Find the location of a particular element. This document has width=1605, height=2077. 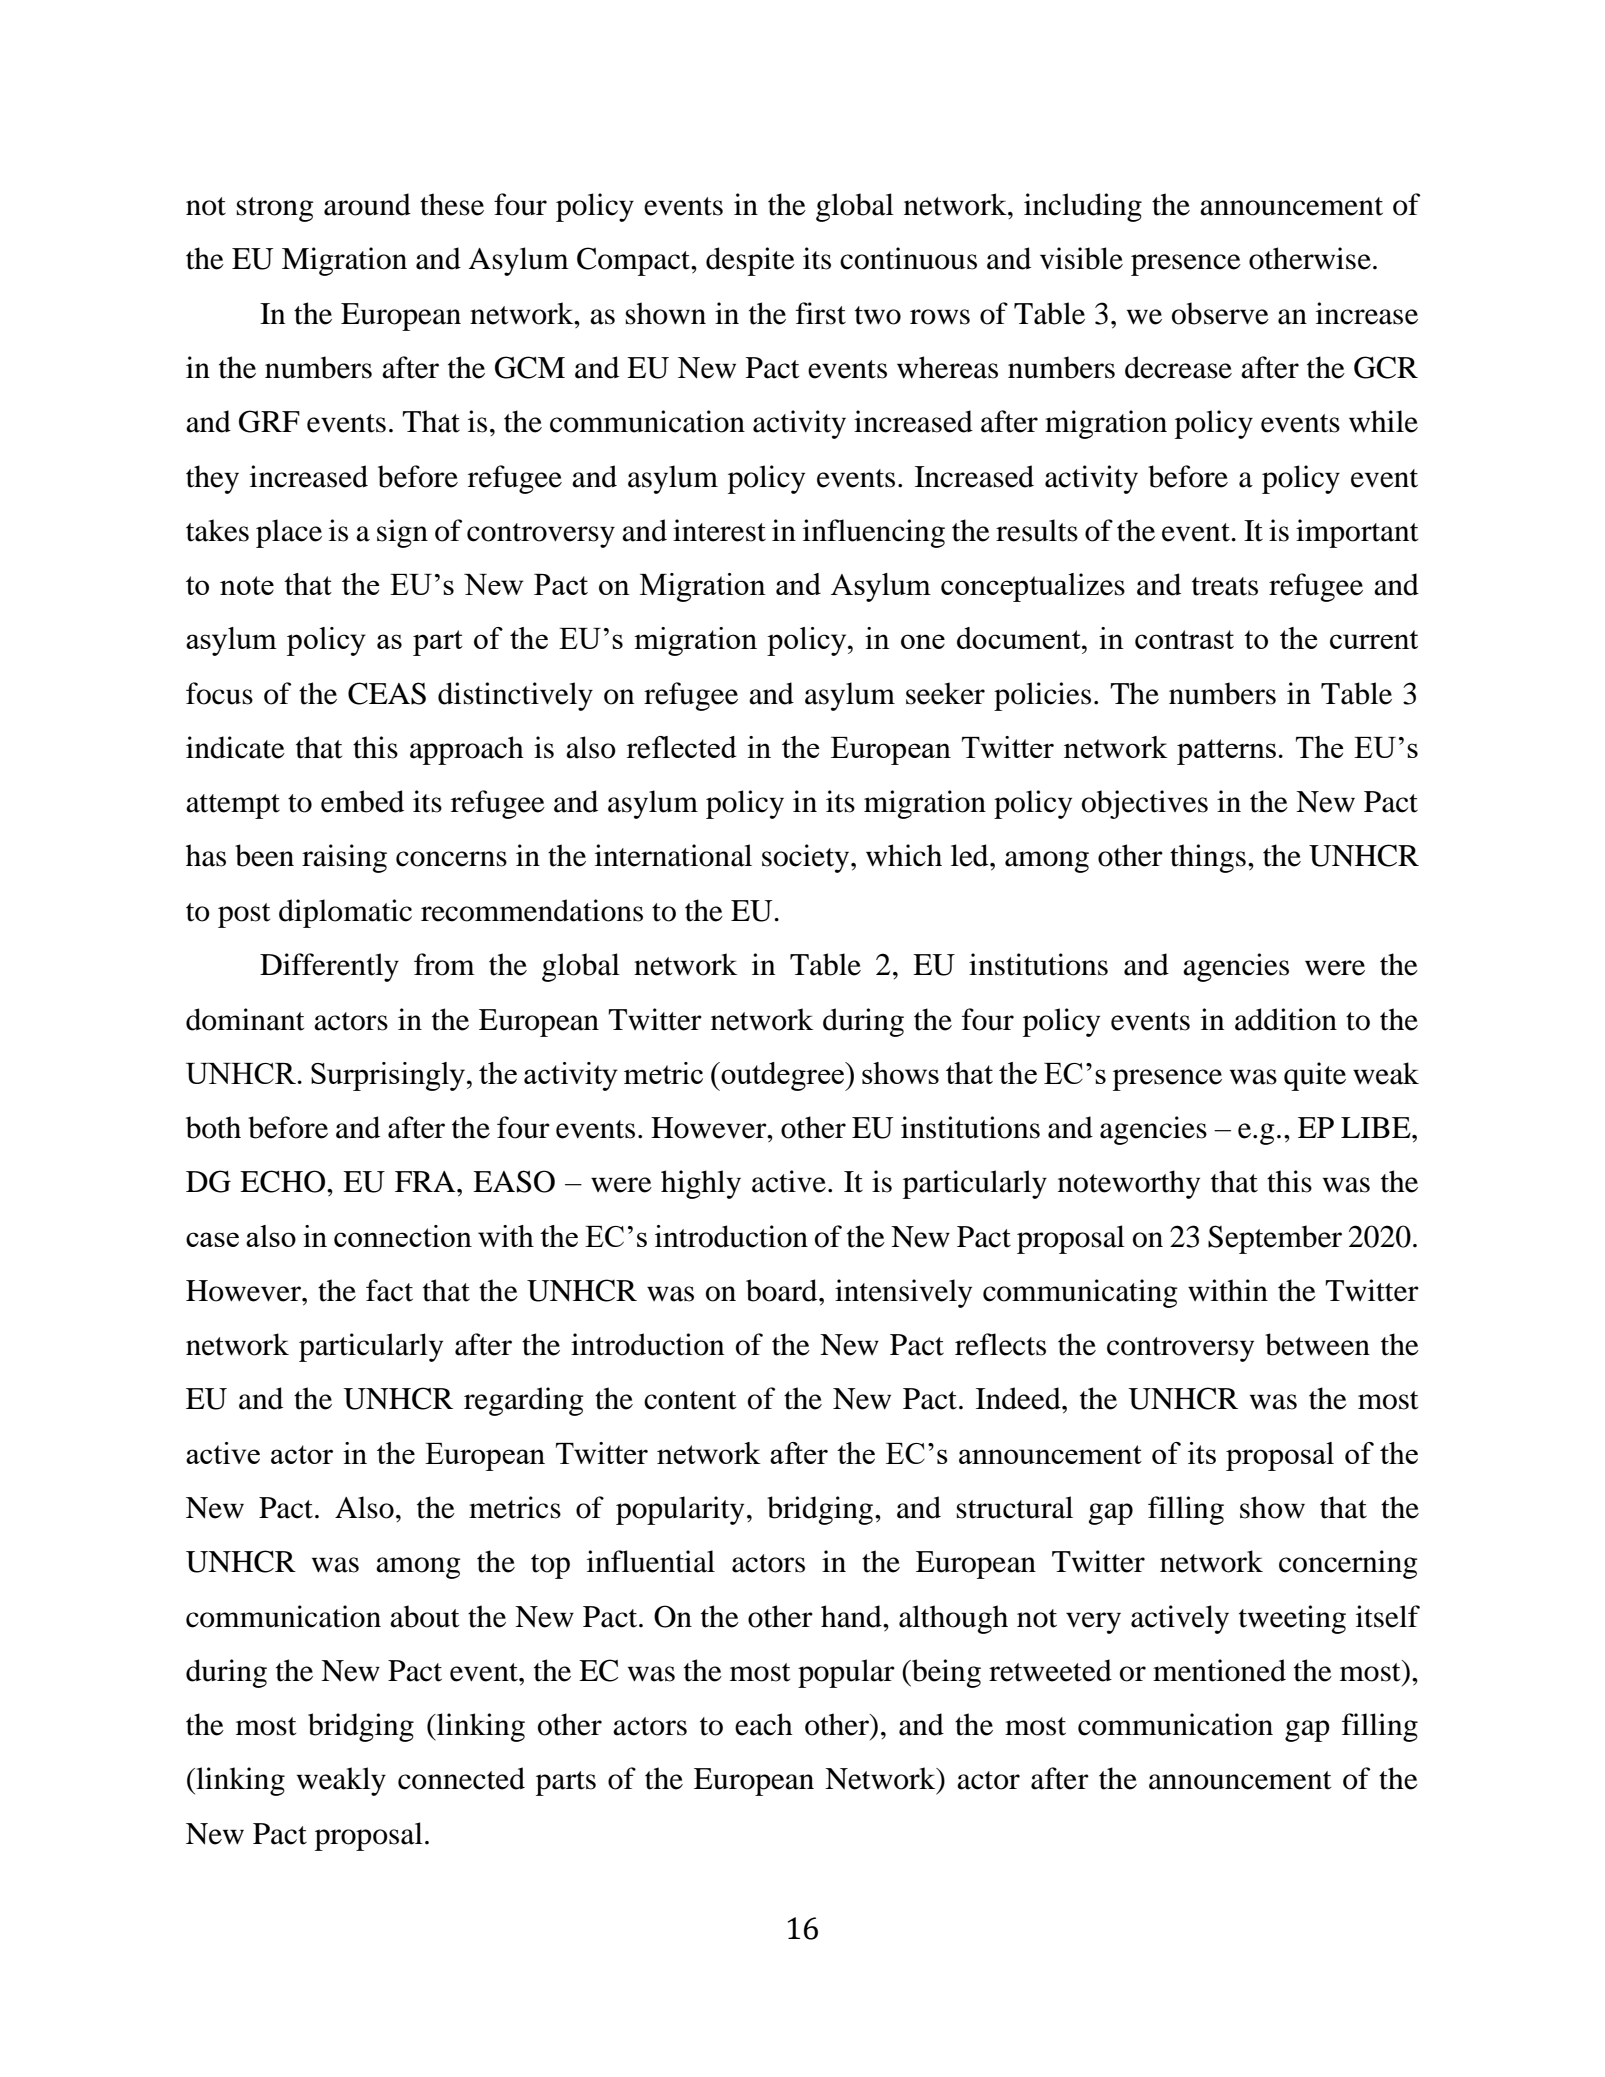

observe is located at coordinates (1220, 313).
